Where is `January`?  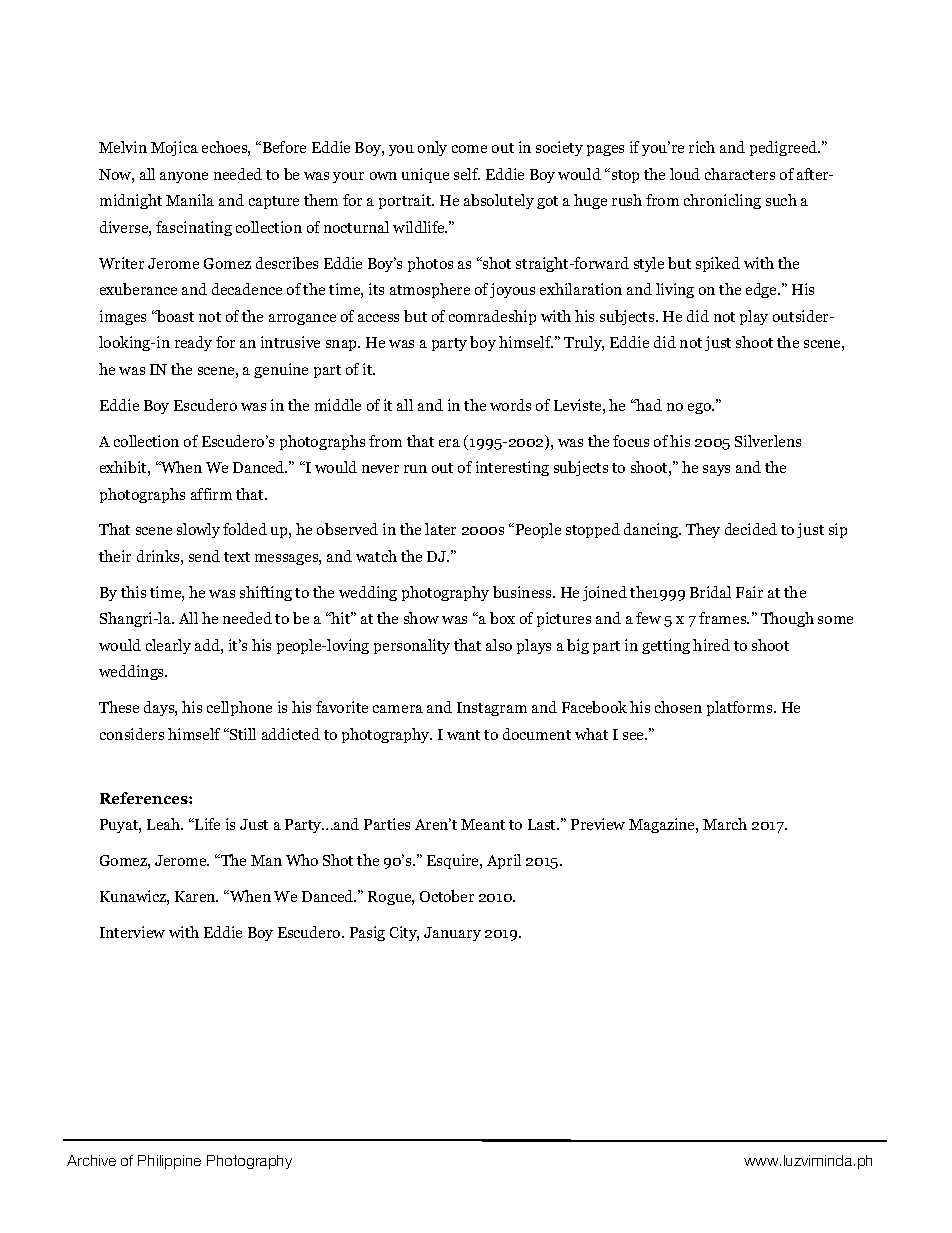
January is located at coordinates (452, 934).
